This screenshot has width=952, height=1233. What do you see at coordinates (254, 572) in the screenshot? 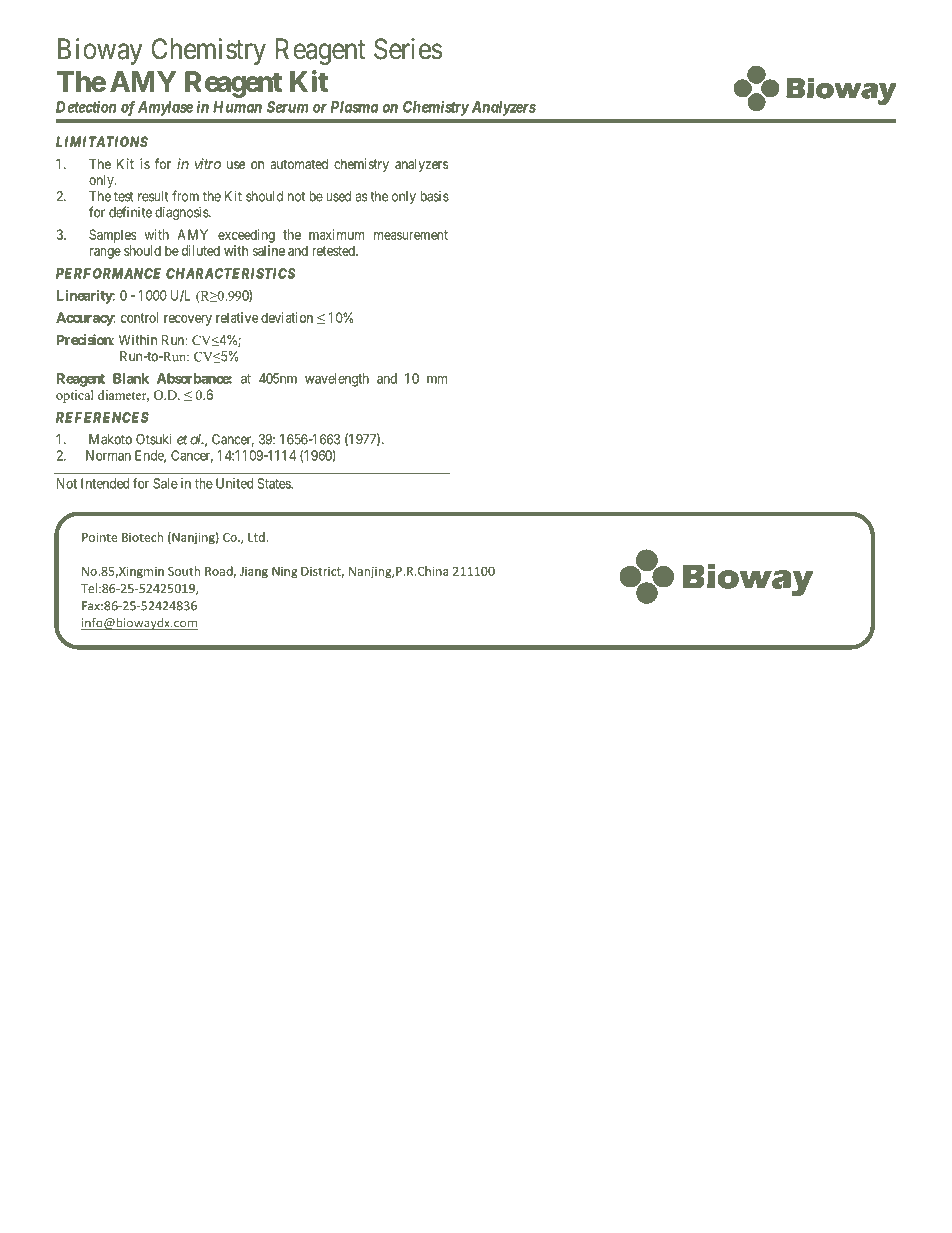
I see `Jiang` at bounding box center [254, 572].
